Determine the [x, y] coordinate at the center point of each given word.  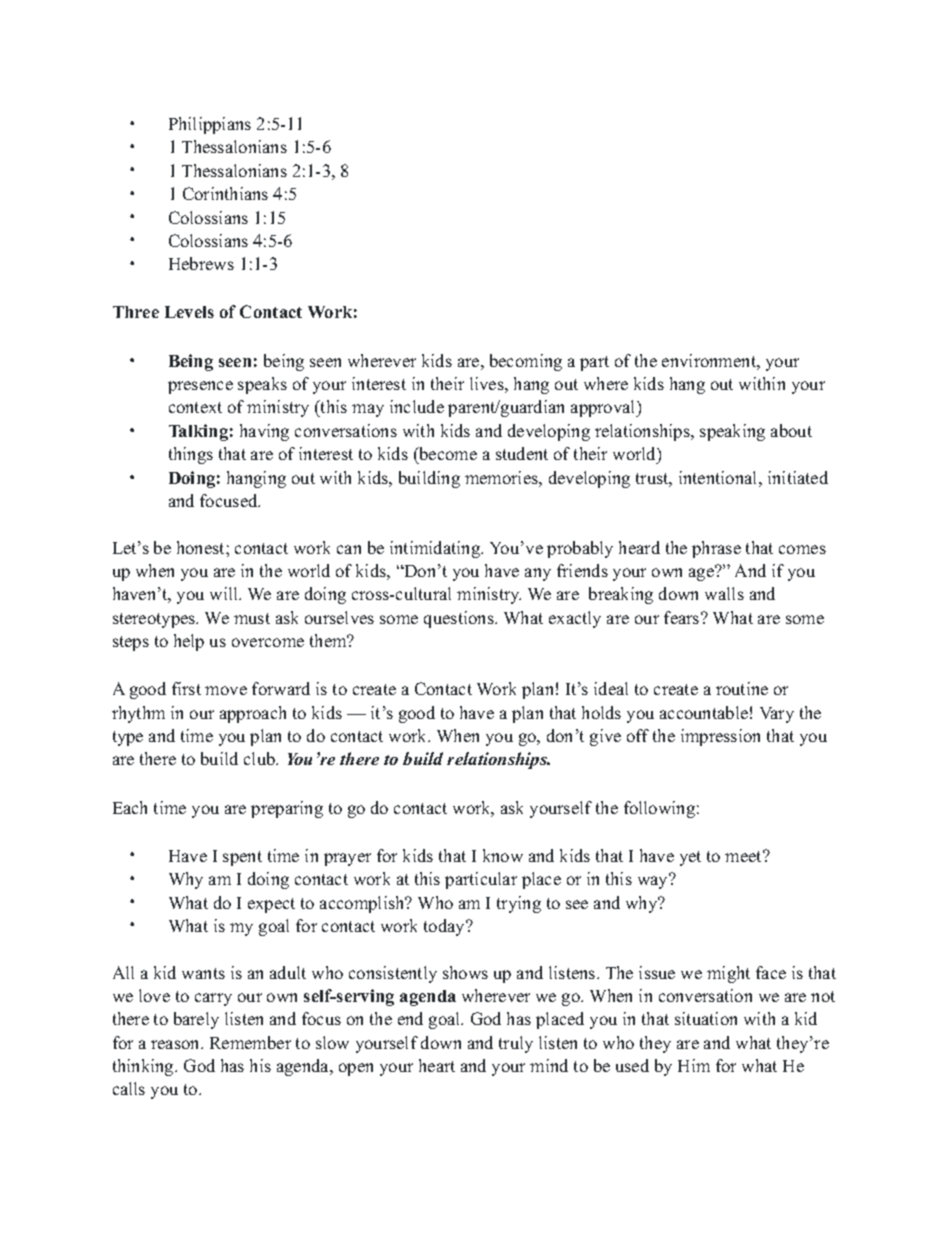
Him [694, 1065]
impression [720, 737]
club [261, 758]
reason [176, 1044]
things [191, 455]
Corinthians [225, 193]
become [447, 453]
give [605, 737]
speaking [732, 432]
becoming [526, 362]
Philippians [210, 125]
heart [437, 1065]
